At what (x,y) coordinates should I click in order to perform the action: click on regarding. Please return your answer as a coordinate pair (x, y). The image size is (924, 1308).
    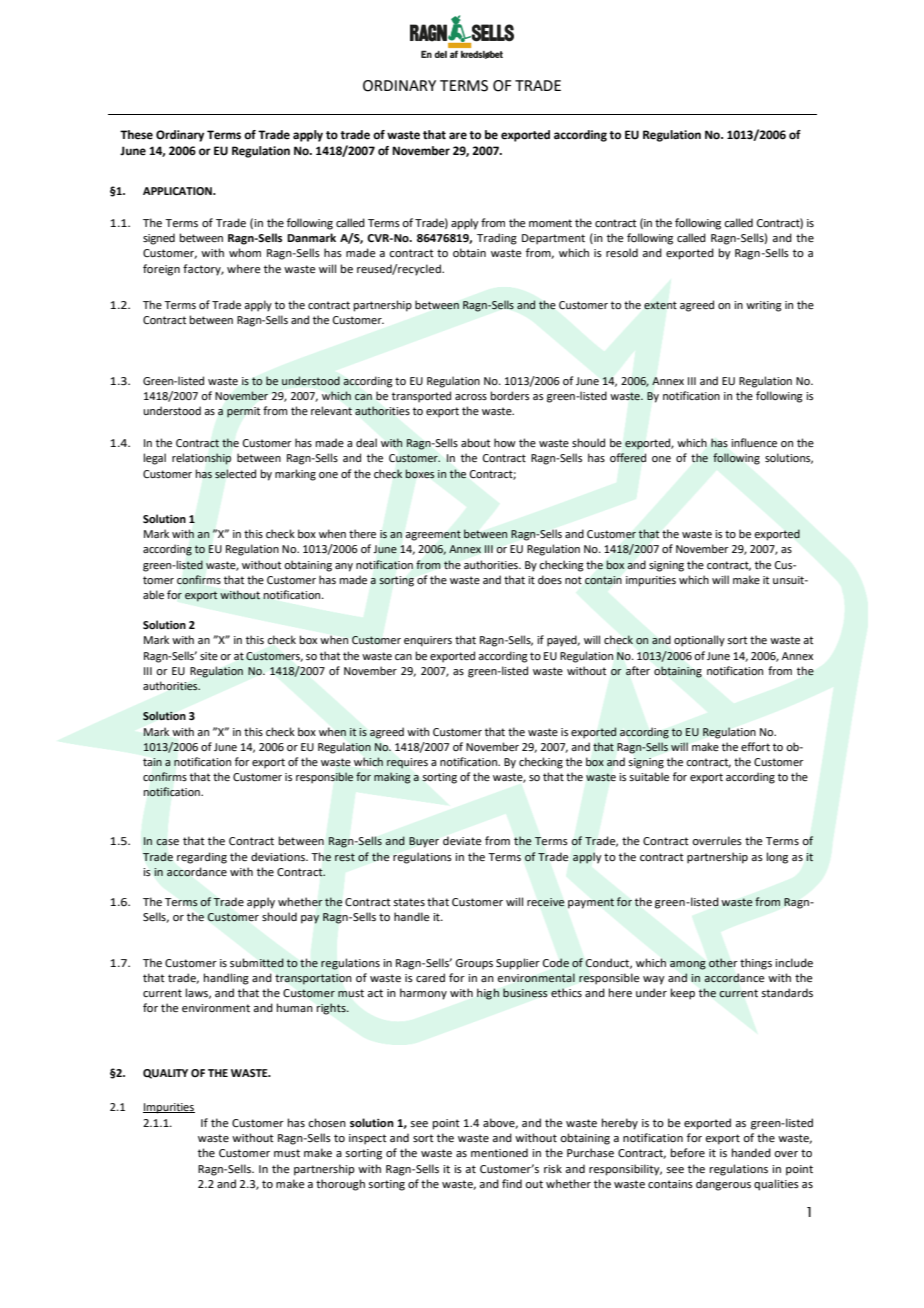
    Looking at the image, I should click on (202, 858).
